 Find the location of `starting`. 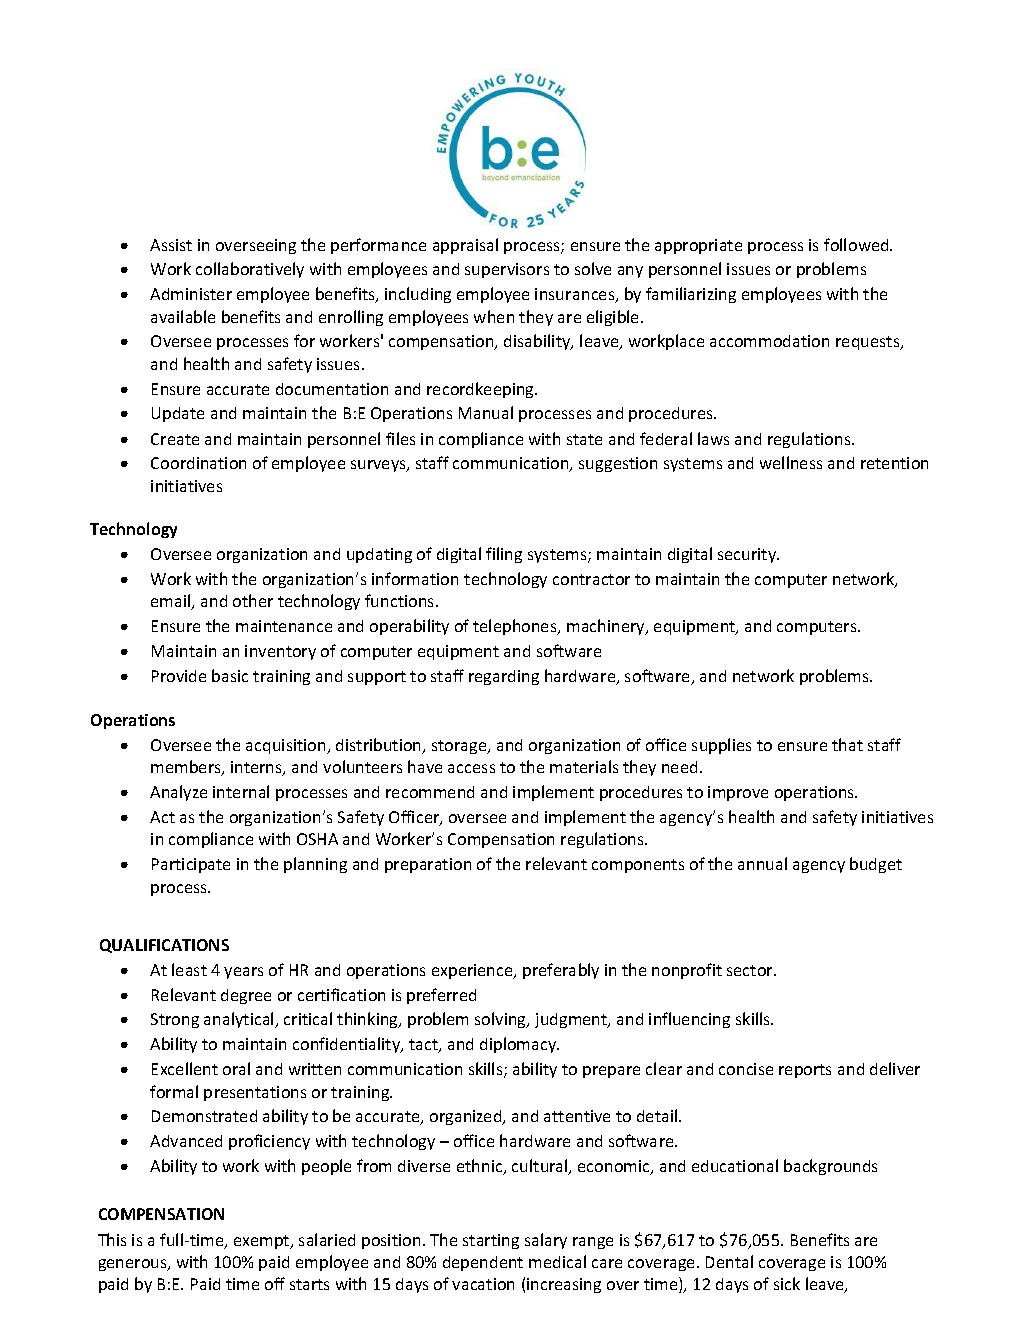

starting is located at coordinates (491, 1241).
